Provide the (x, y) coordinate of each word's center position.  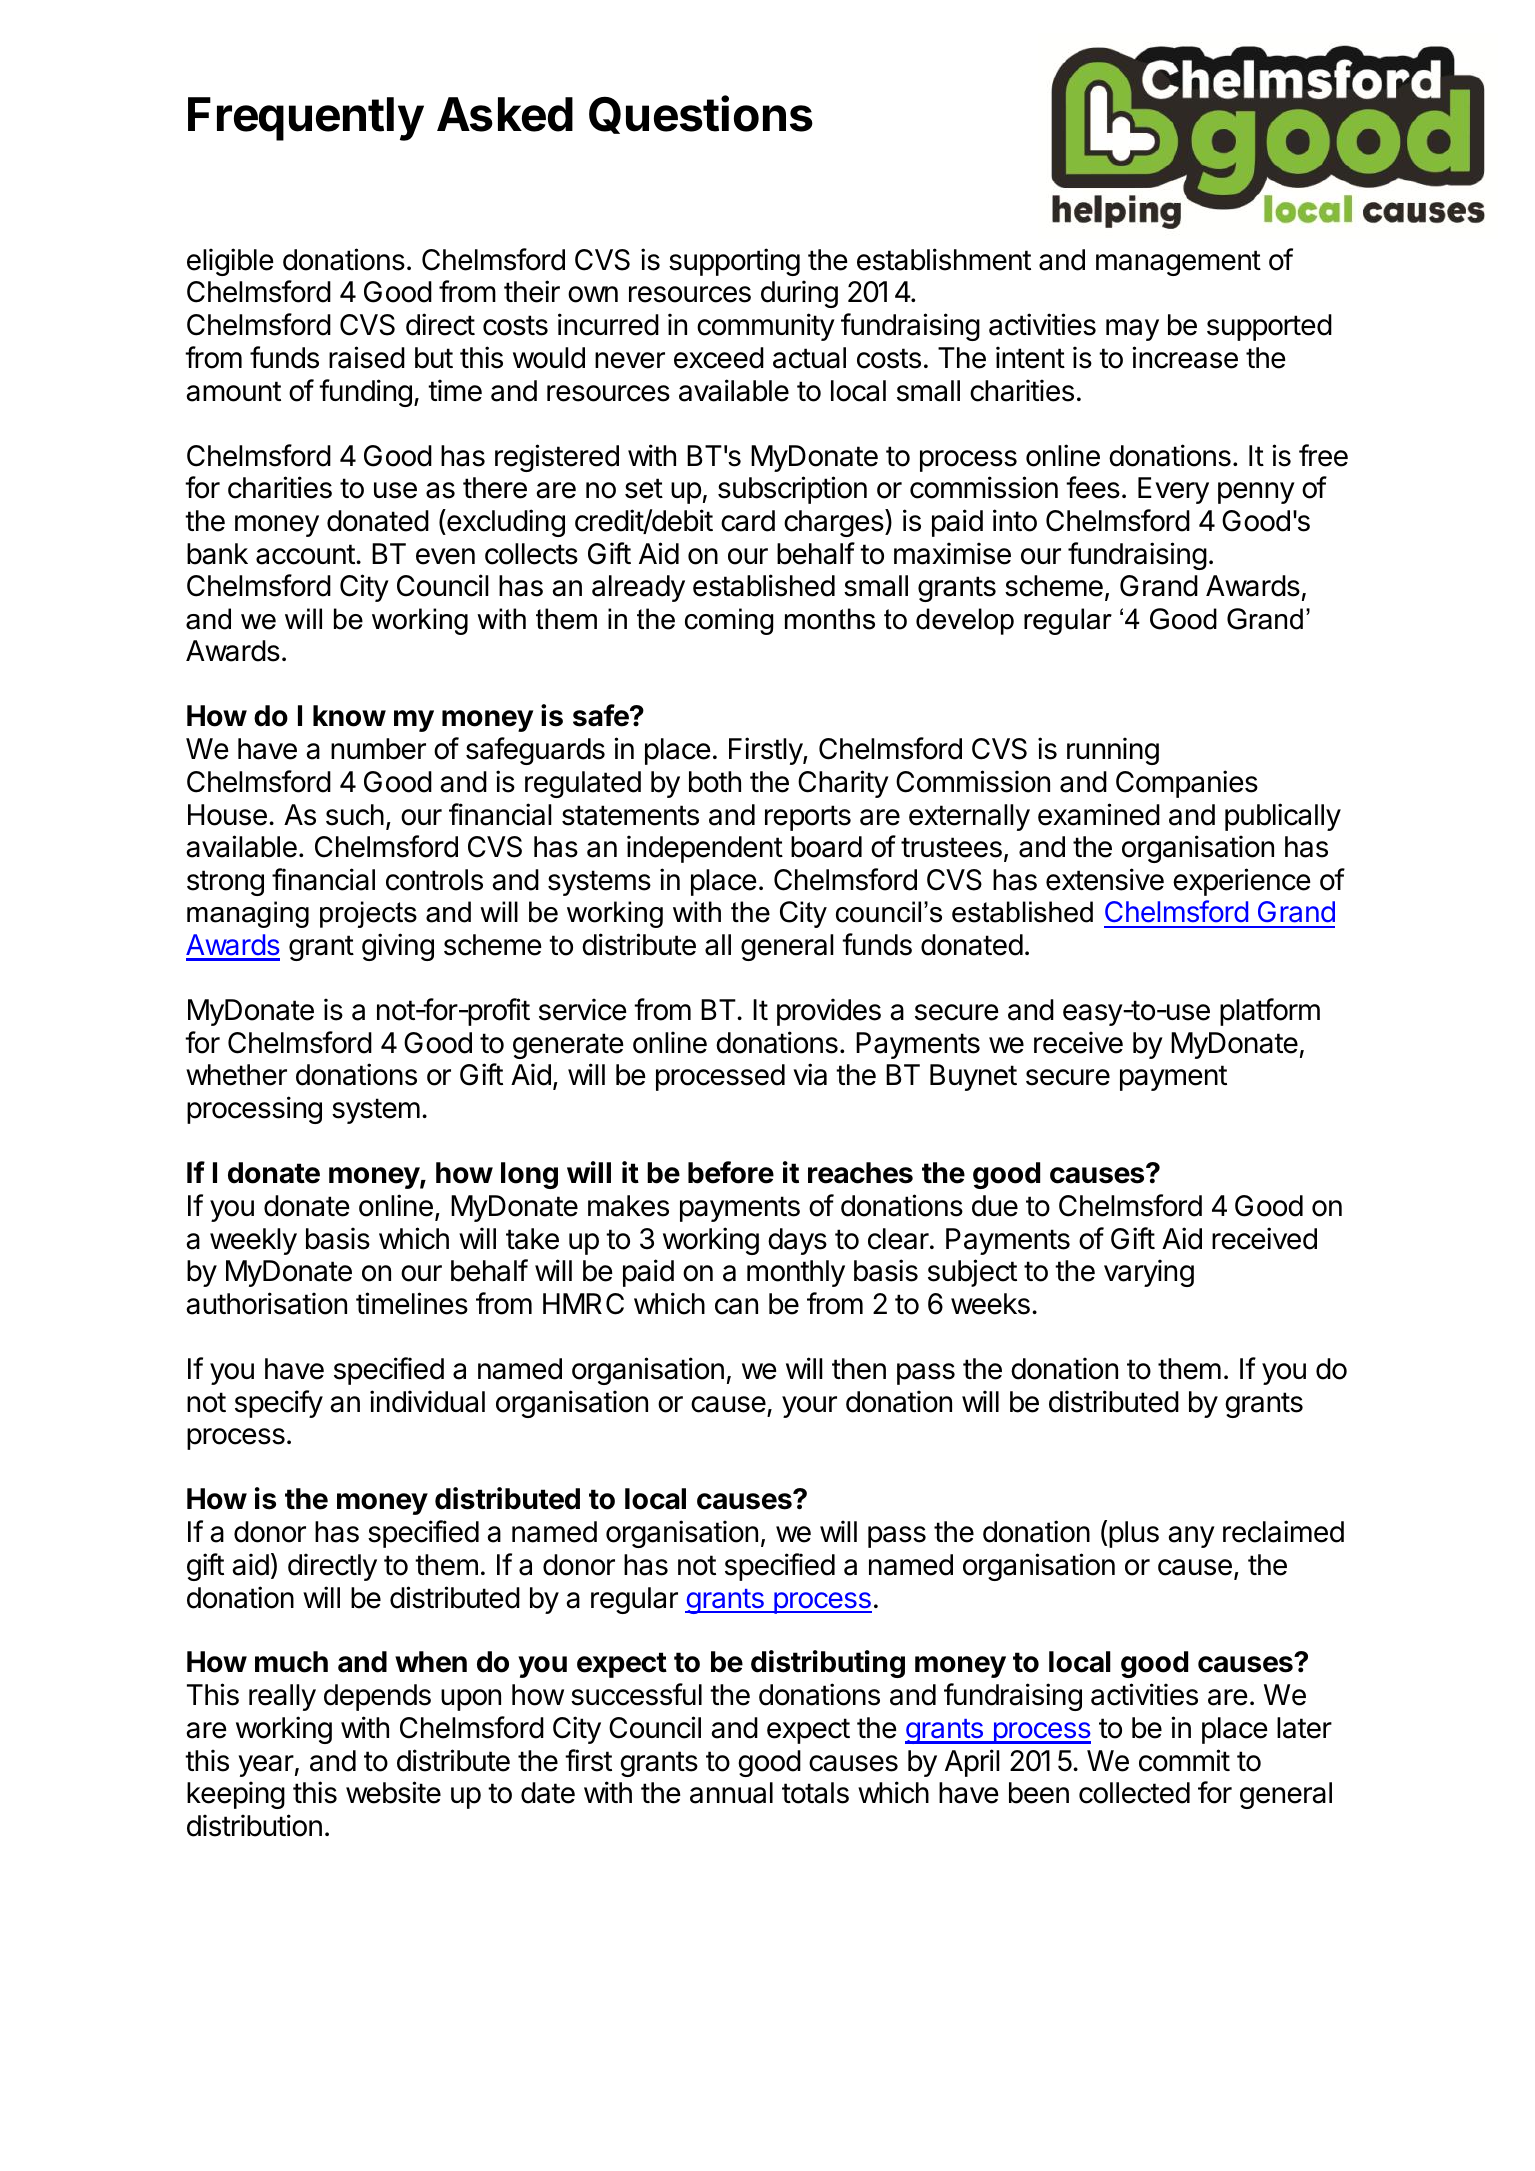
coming (729, 621)
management (1178, 263)
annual (731, 1793)
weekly (253, 1241)
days (797, 1241)
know (349, 716)
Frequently (306, 119)
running (1113, 751)
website (393, 1792)
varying (1149, 1273)
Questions (701, 115)
